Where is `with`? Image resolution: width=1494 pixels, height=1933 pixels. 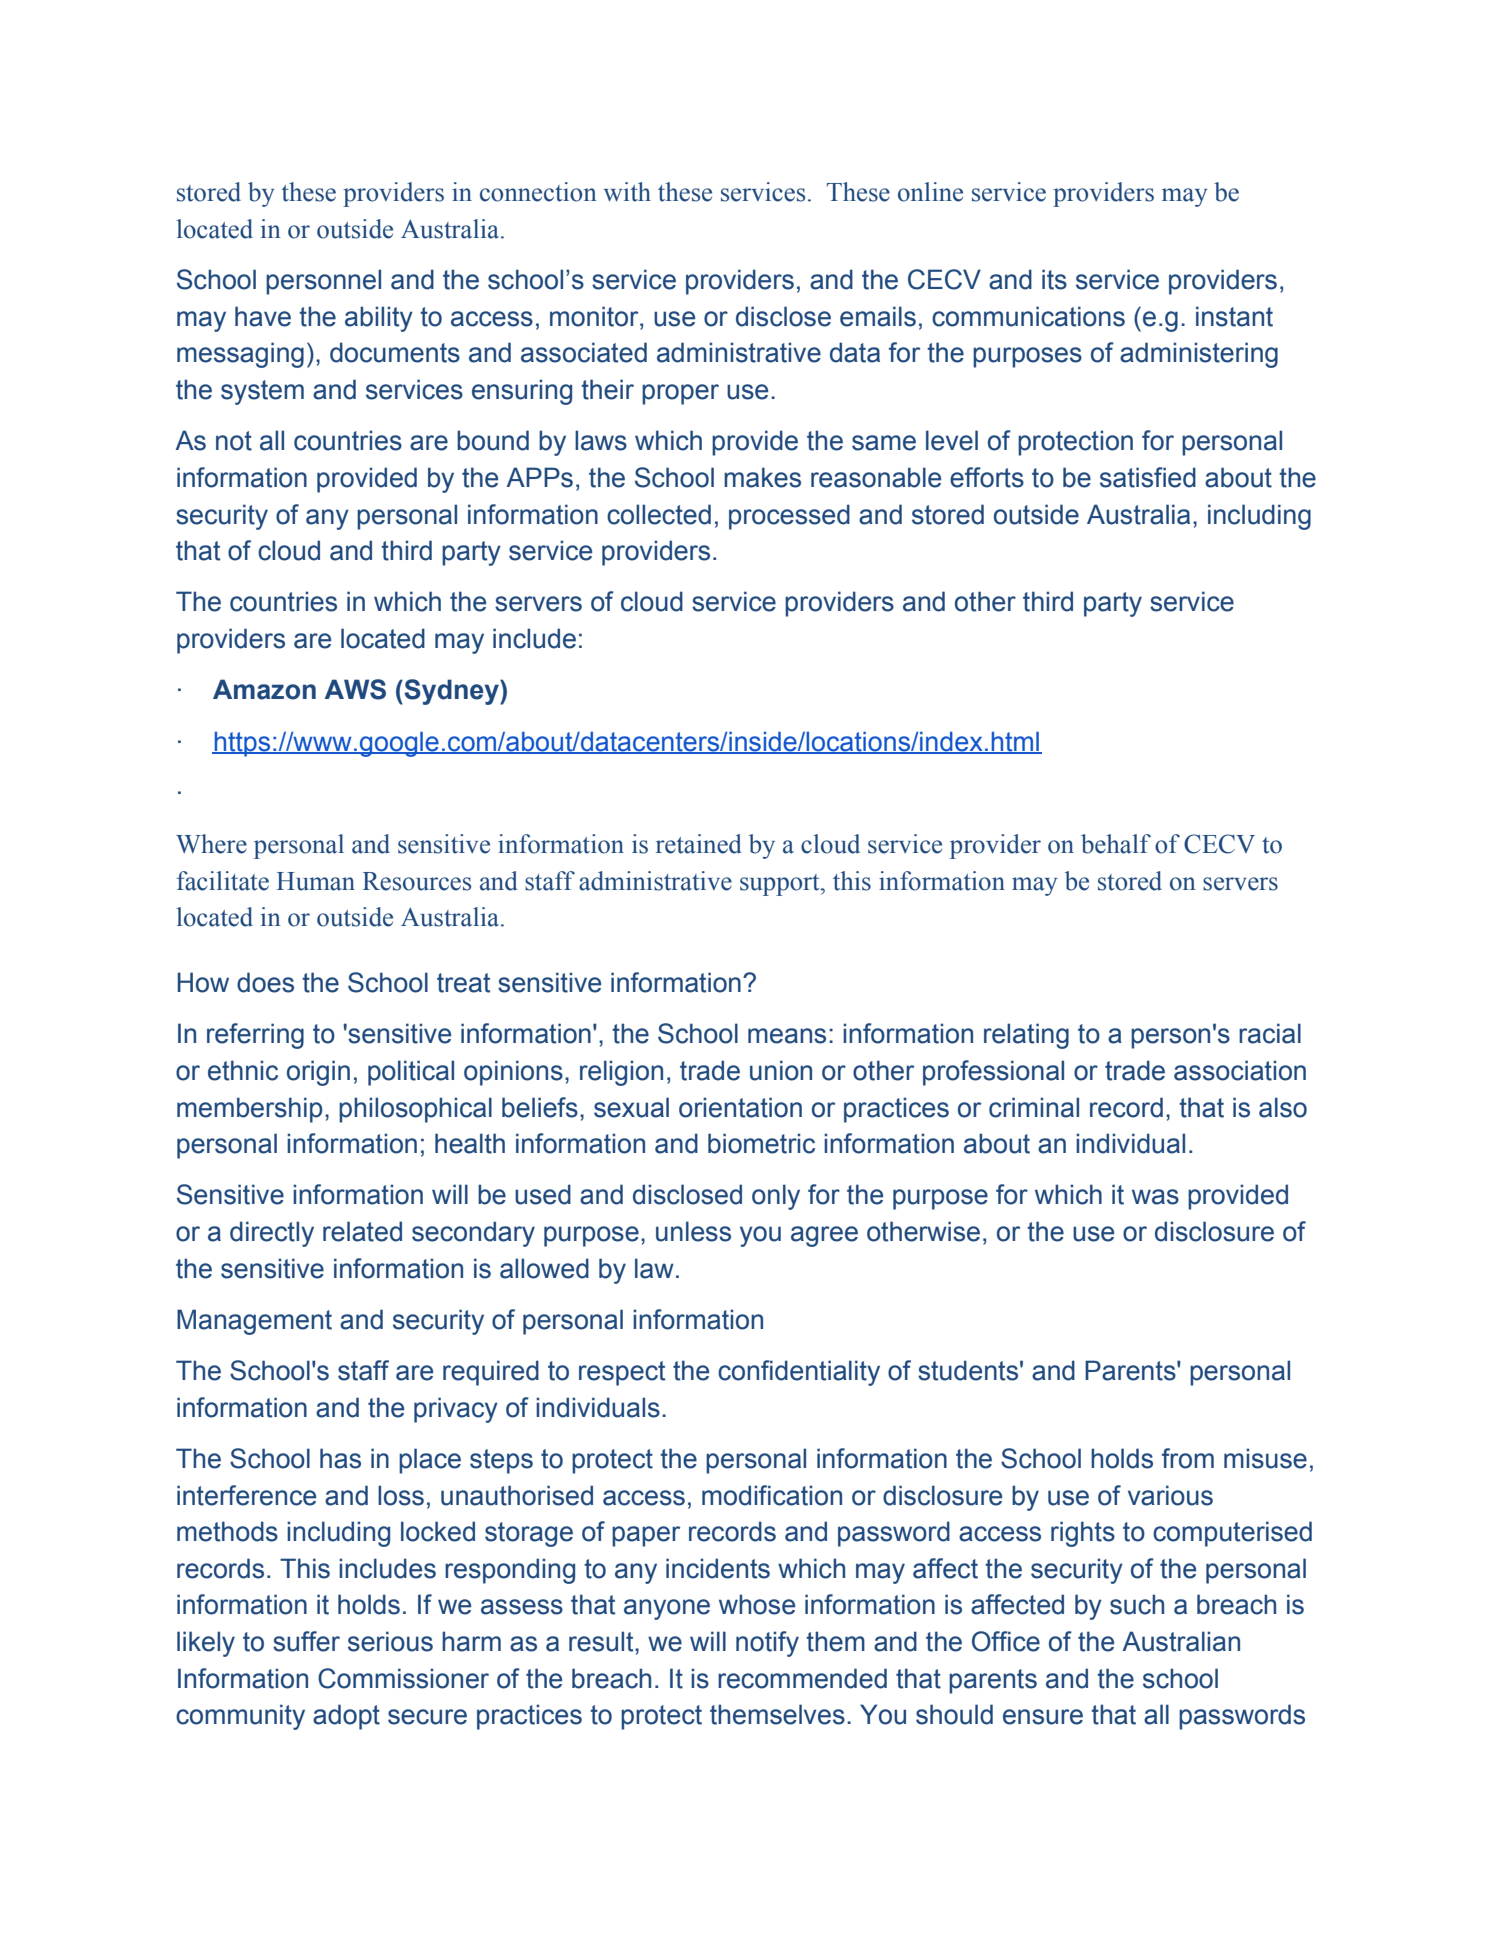
with is located at coordinates (627, 192).
